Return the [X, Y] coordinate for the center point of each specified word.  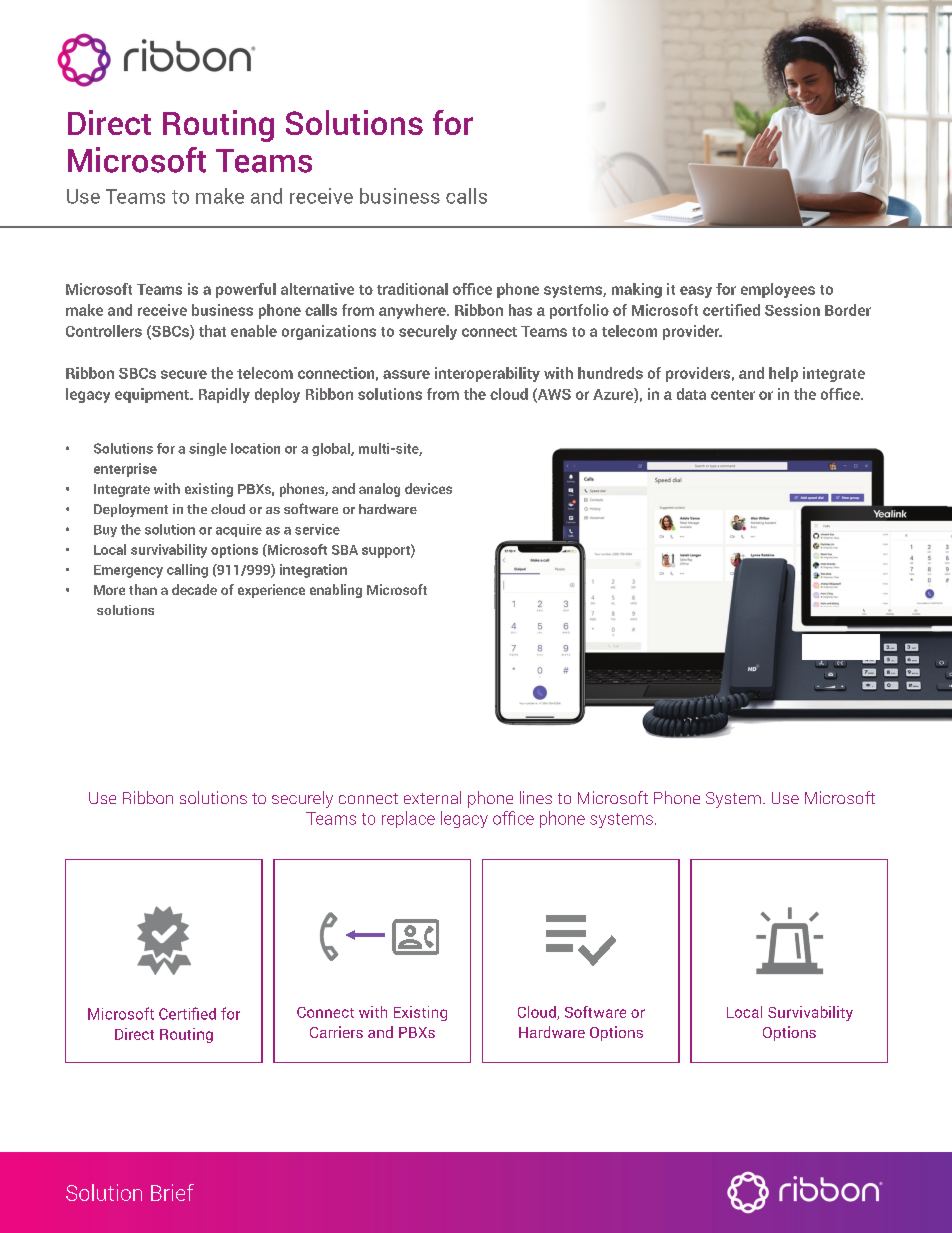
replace [408, 819]
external [432, 797]
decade [194, 589]
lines [536, 797]
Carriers [336, 1032]
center [733, 395]
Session [792, 310]
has [520, 310]
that [212, 331]
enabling [336, 591]
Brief [172, 1192]
